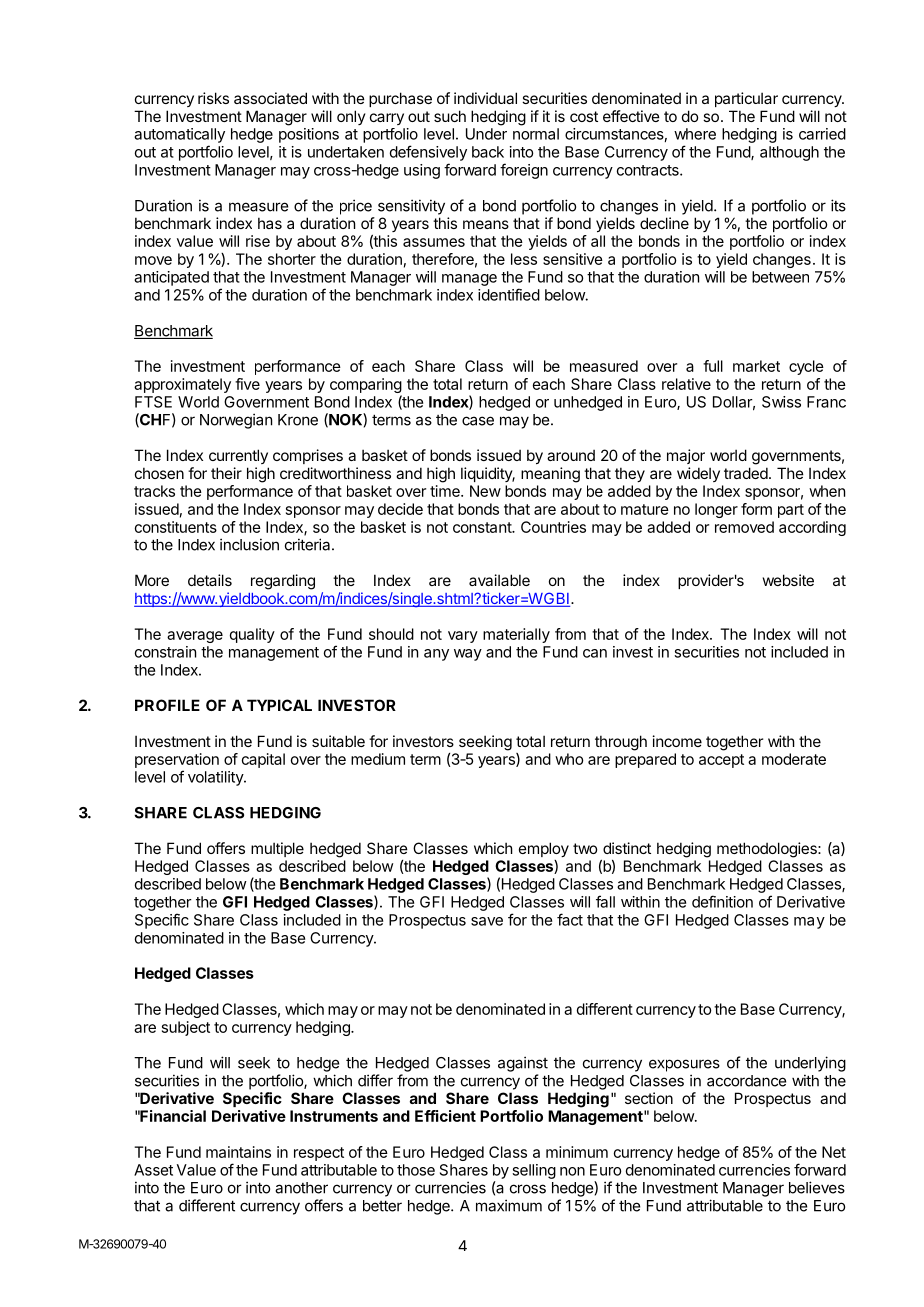 This document has height=1307, width=924. I want to click on traded, so click(746, 473).
